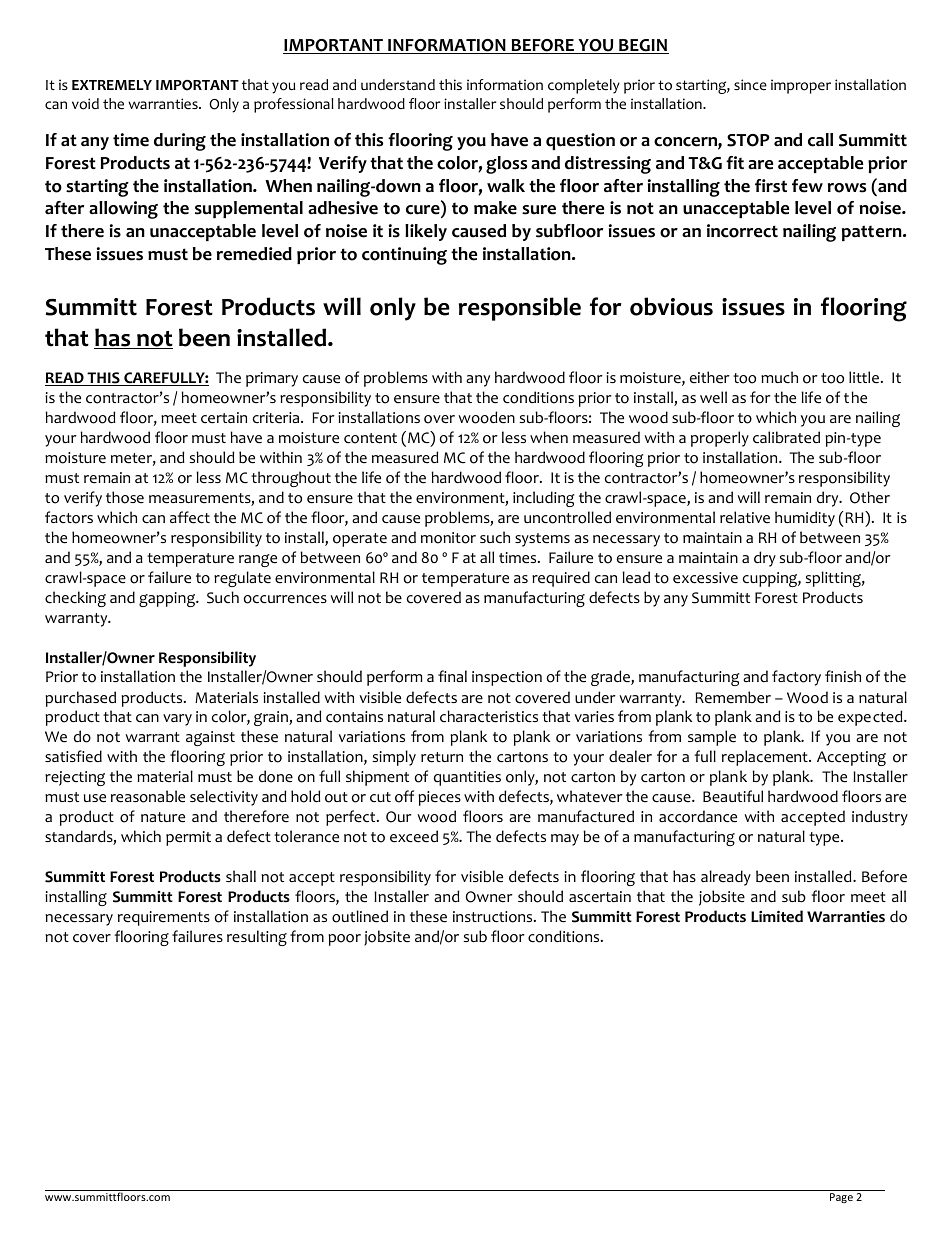 The height and width of the document is (1233, 952). Describe the element at coordinates (779, 377) in the document. I see `much` at that location.
